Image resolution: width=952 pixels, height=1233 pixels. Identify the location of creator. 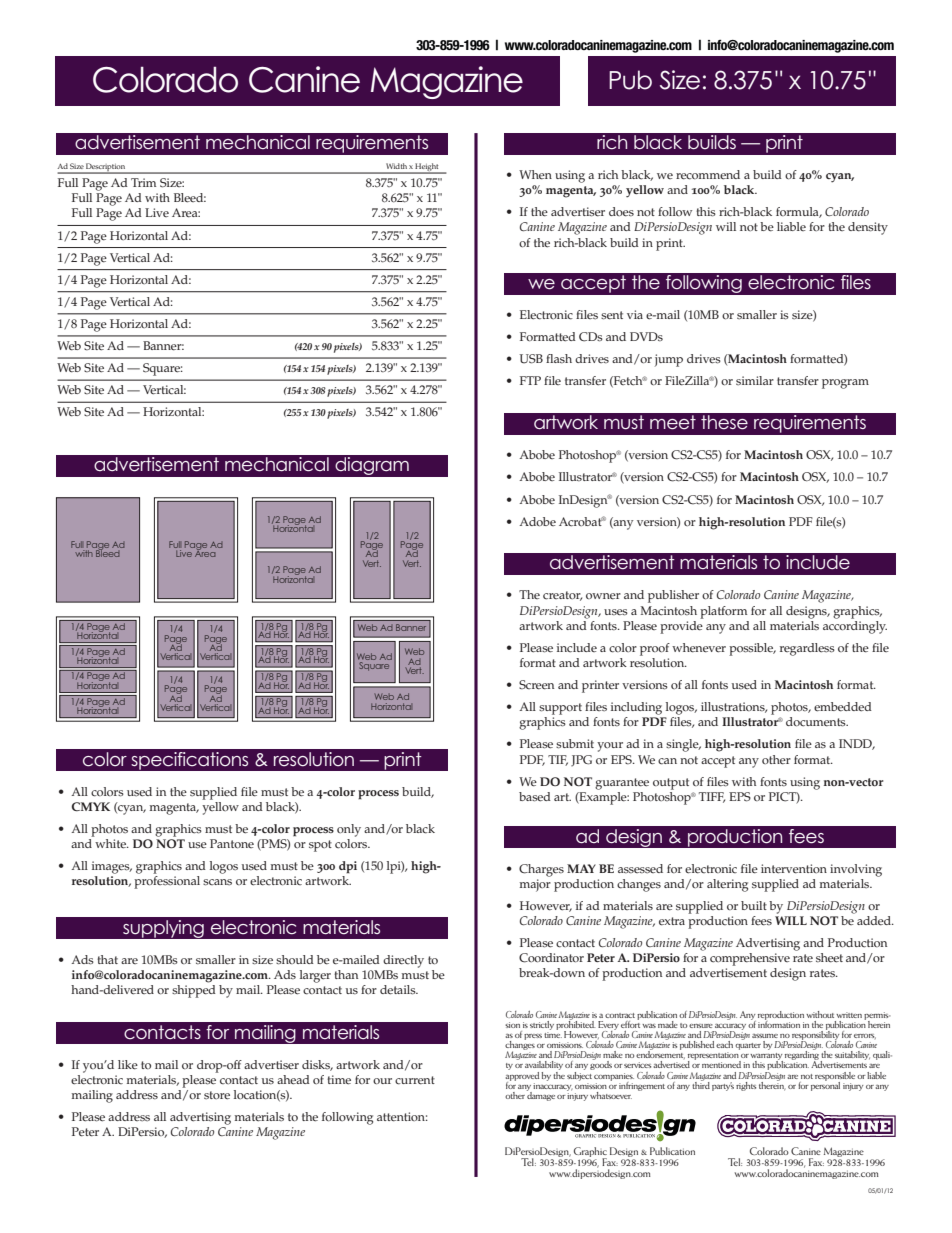
(562, 596).
